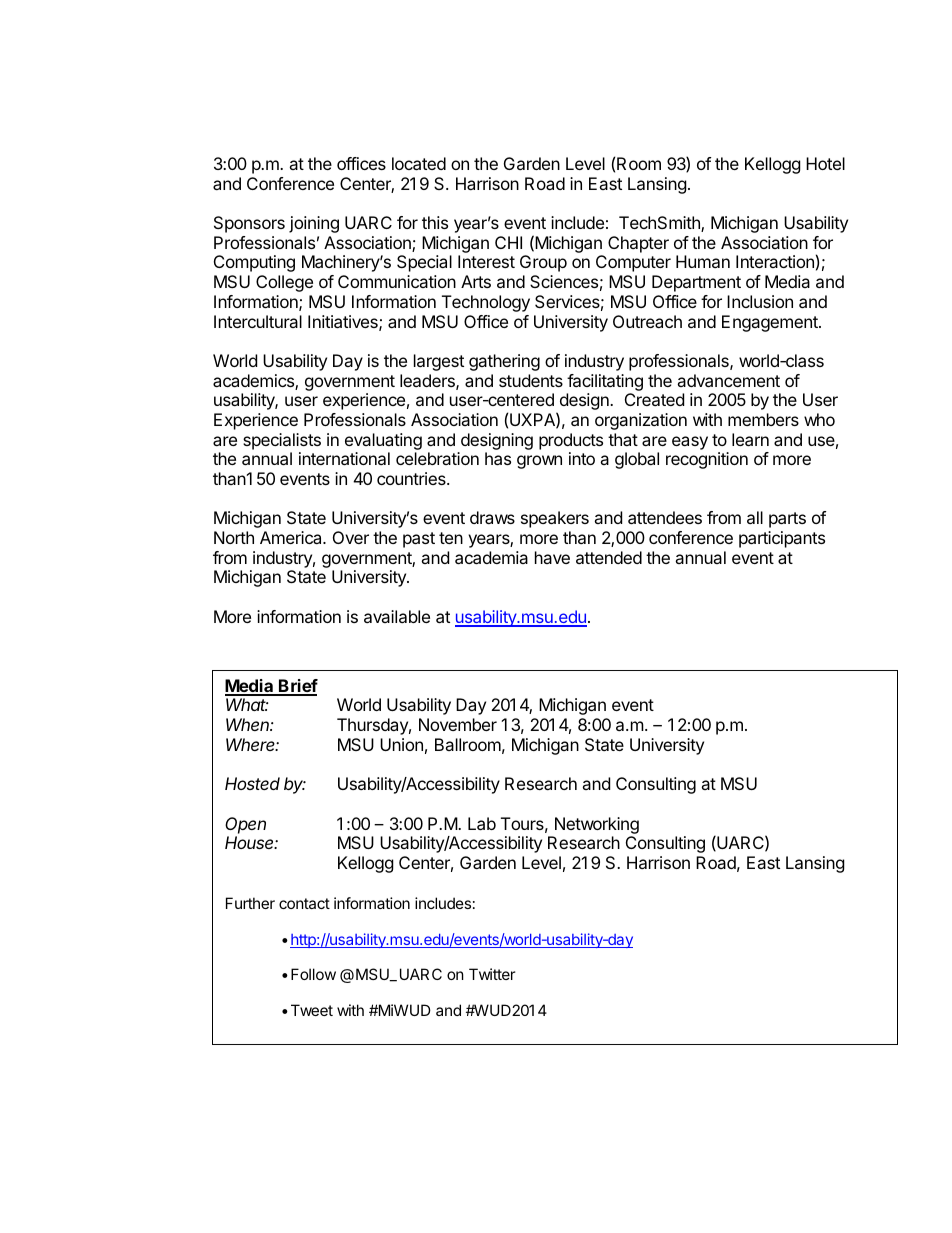 The width and height of the page is (952, 1233). Describe the element at coordinates (314, 224) in the page. I see `joining` at that location.
